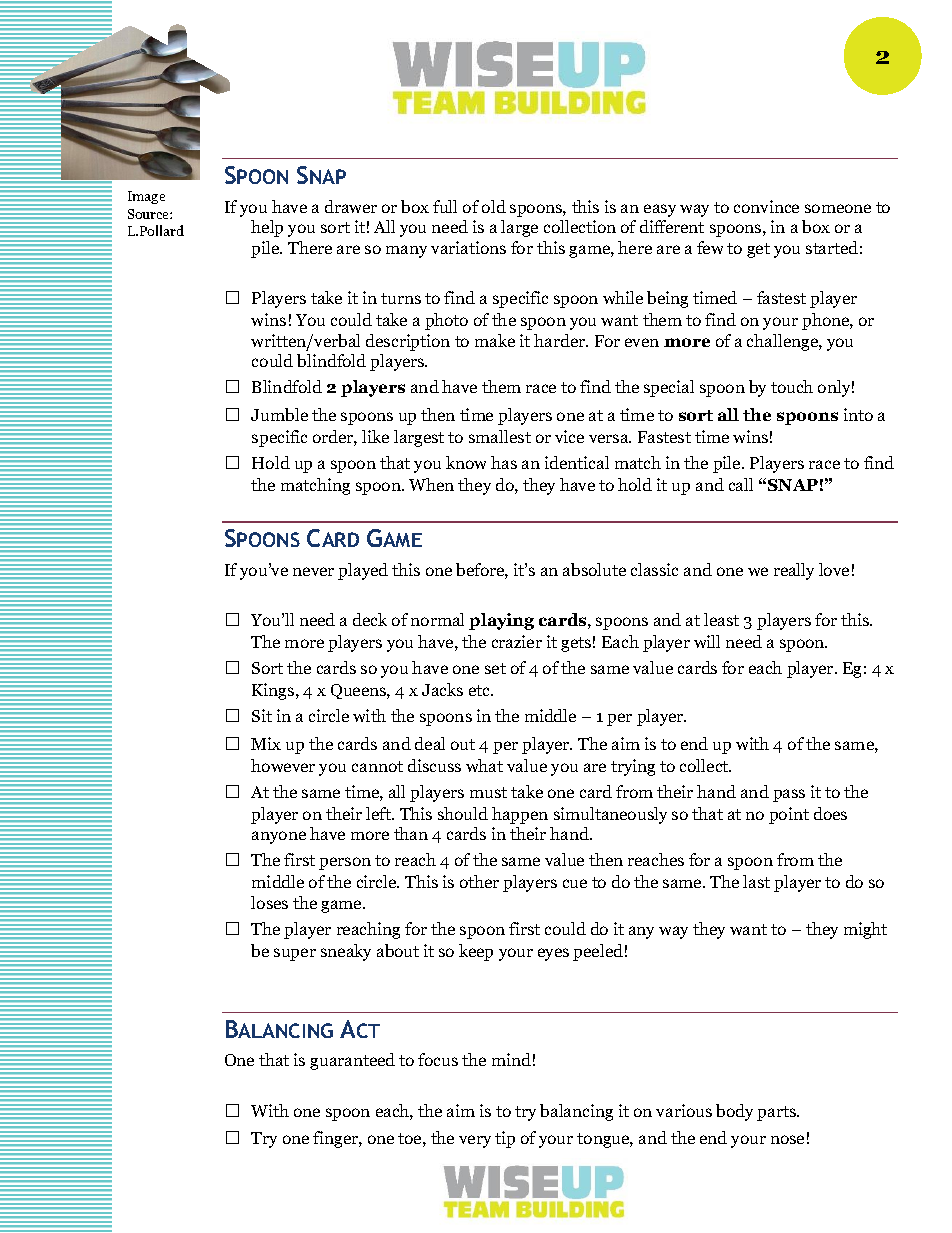 This screenshot has width=952, height=1233. I want to click on Jumble, so click(279, 414).
